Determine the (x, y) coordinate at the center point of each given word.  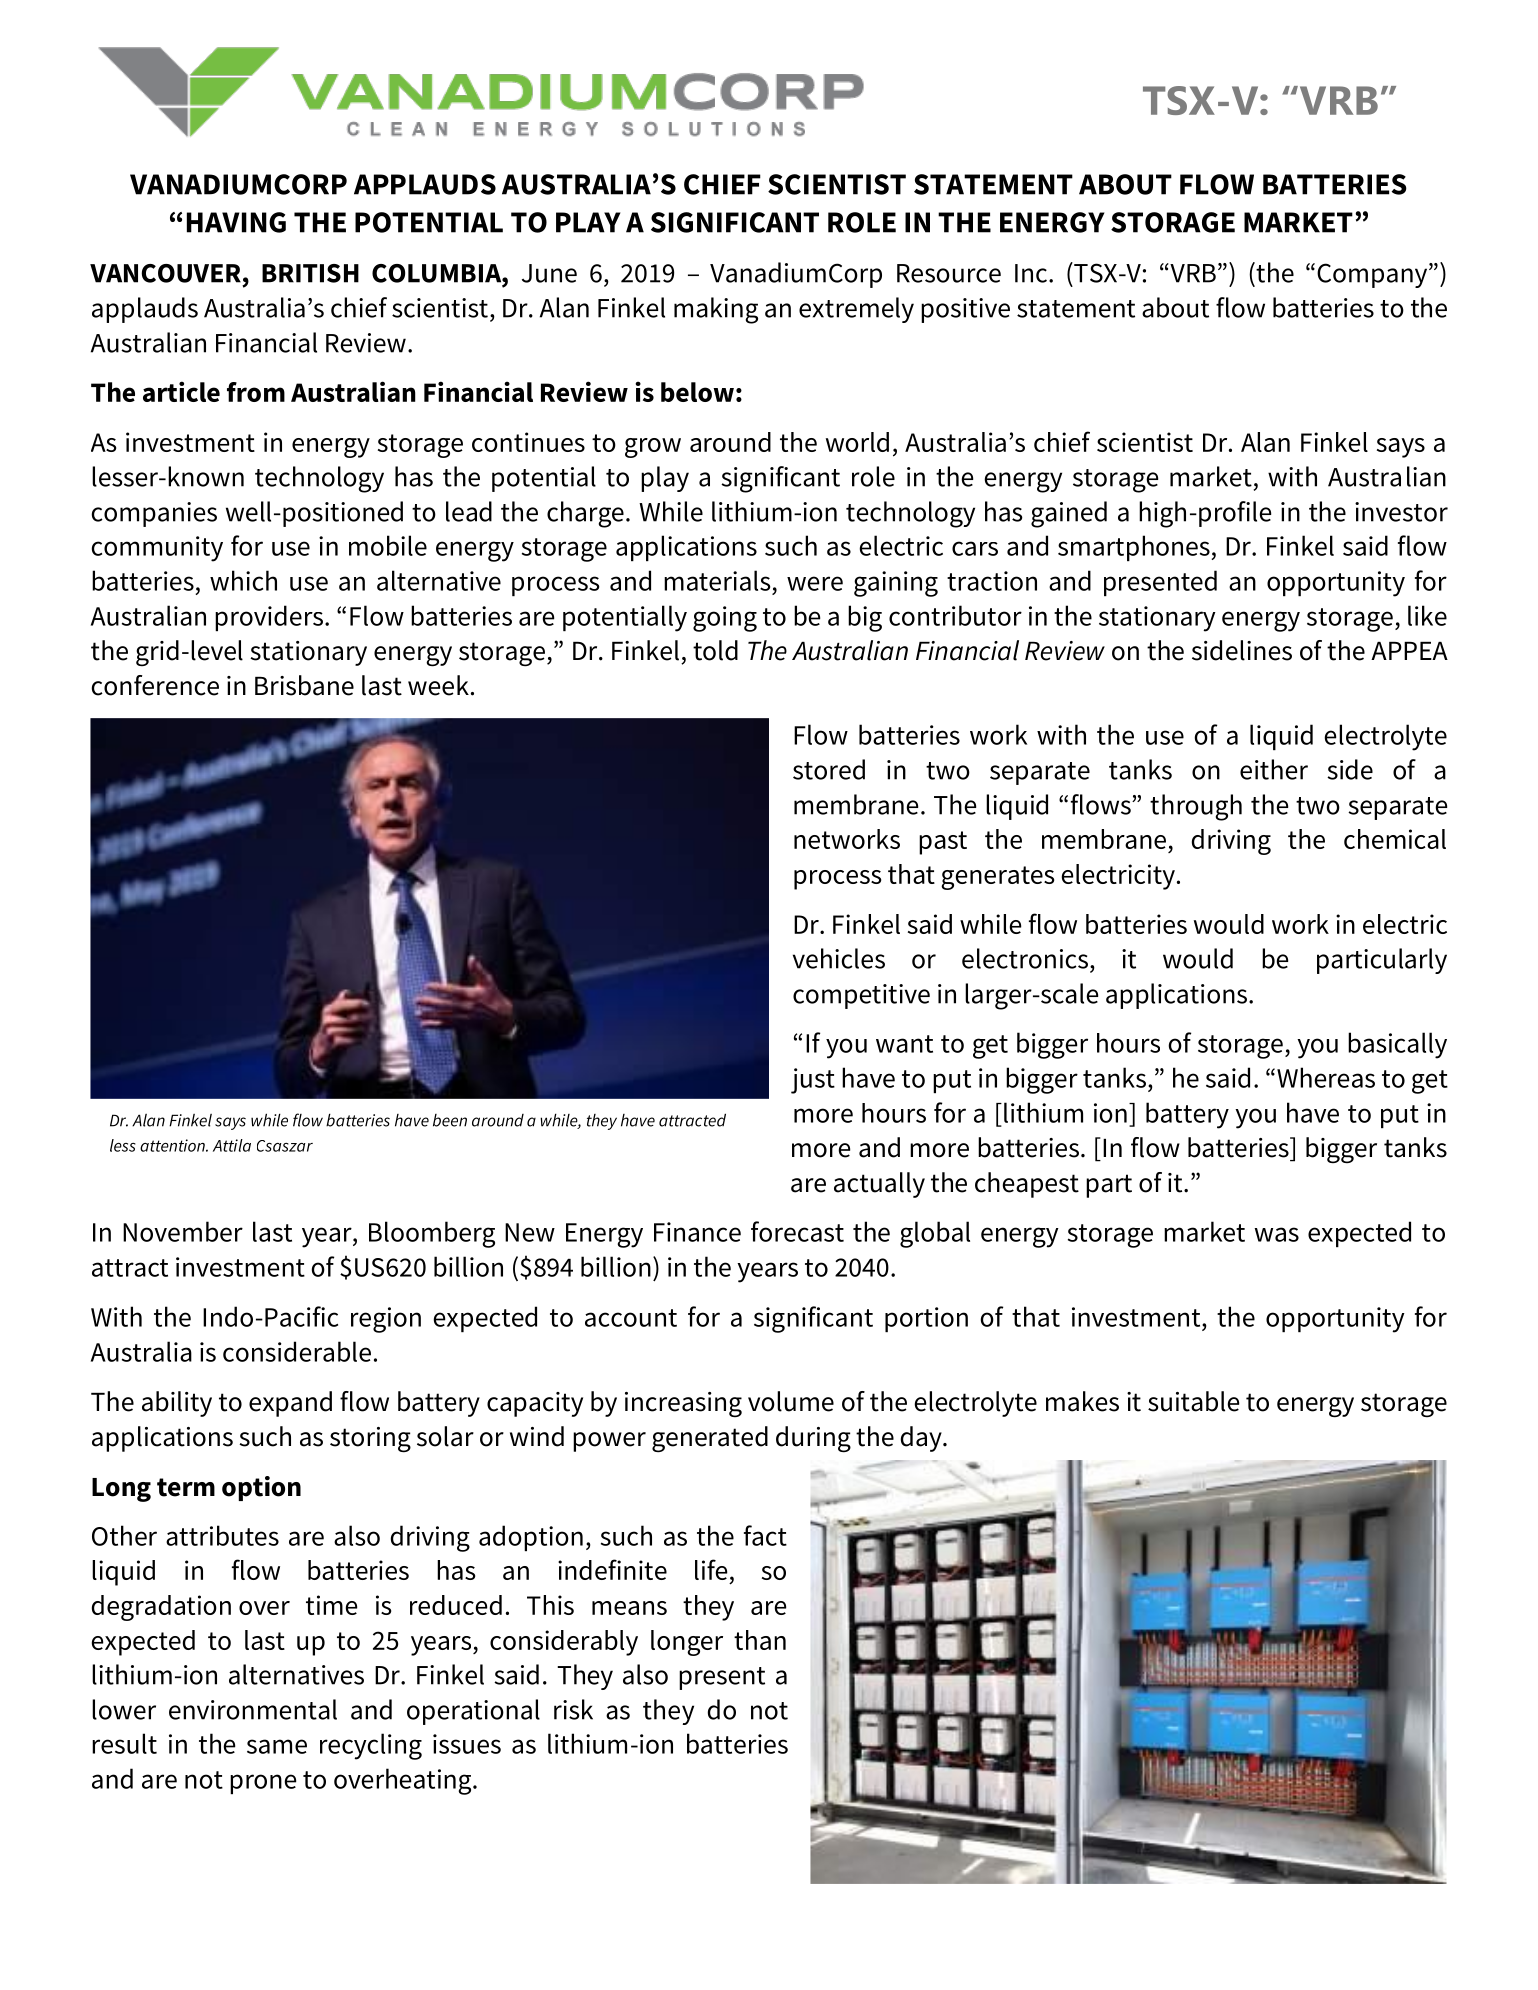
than (760, 1640)
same (277, 1746)
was (1277, 1234)
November (183, 1231)
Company (1373, 275)
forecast (797, 1231)
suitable (1193, 1401)
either (1274, 769)
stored (829, 769)
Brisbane (304, 685)
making (716, 310)
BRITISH (310, 273)
